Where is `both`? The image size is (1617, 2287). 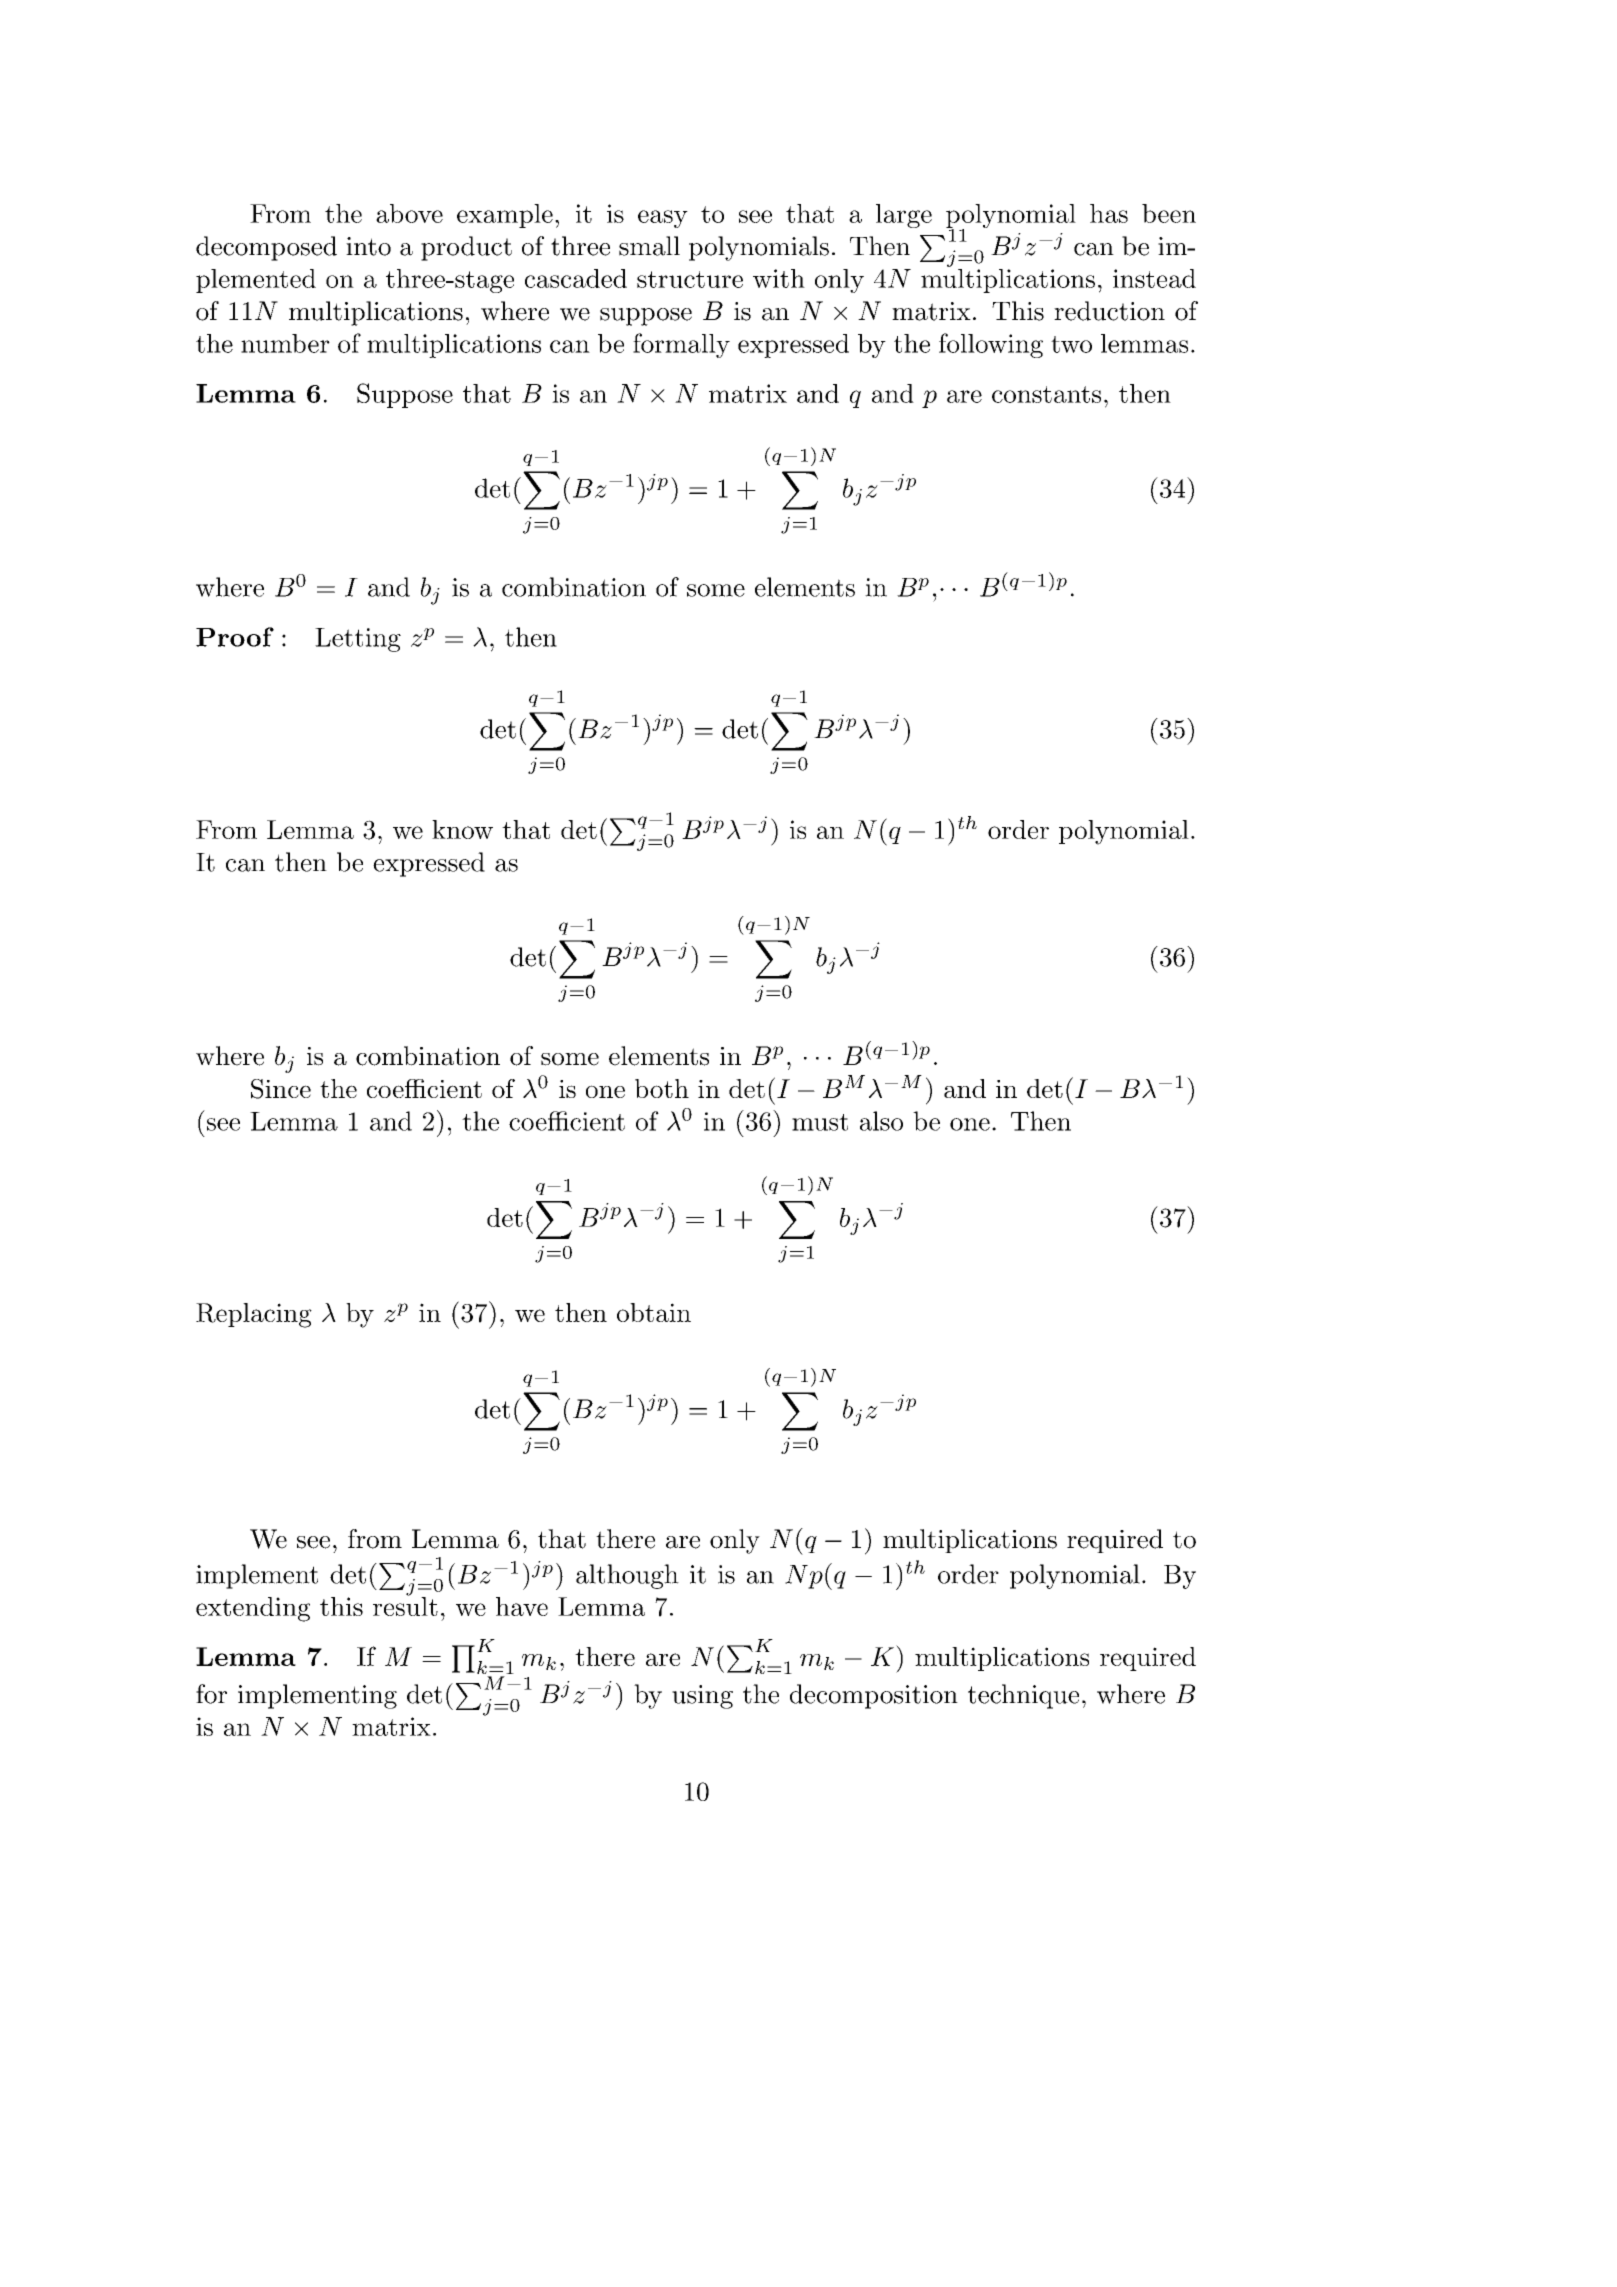
both is located at coordinates (662, 1088).
